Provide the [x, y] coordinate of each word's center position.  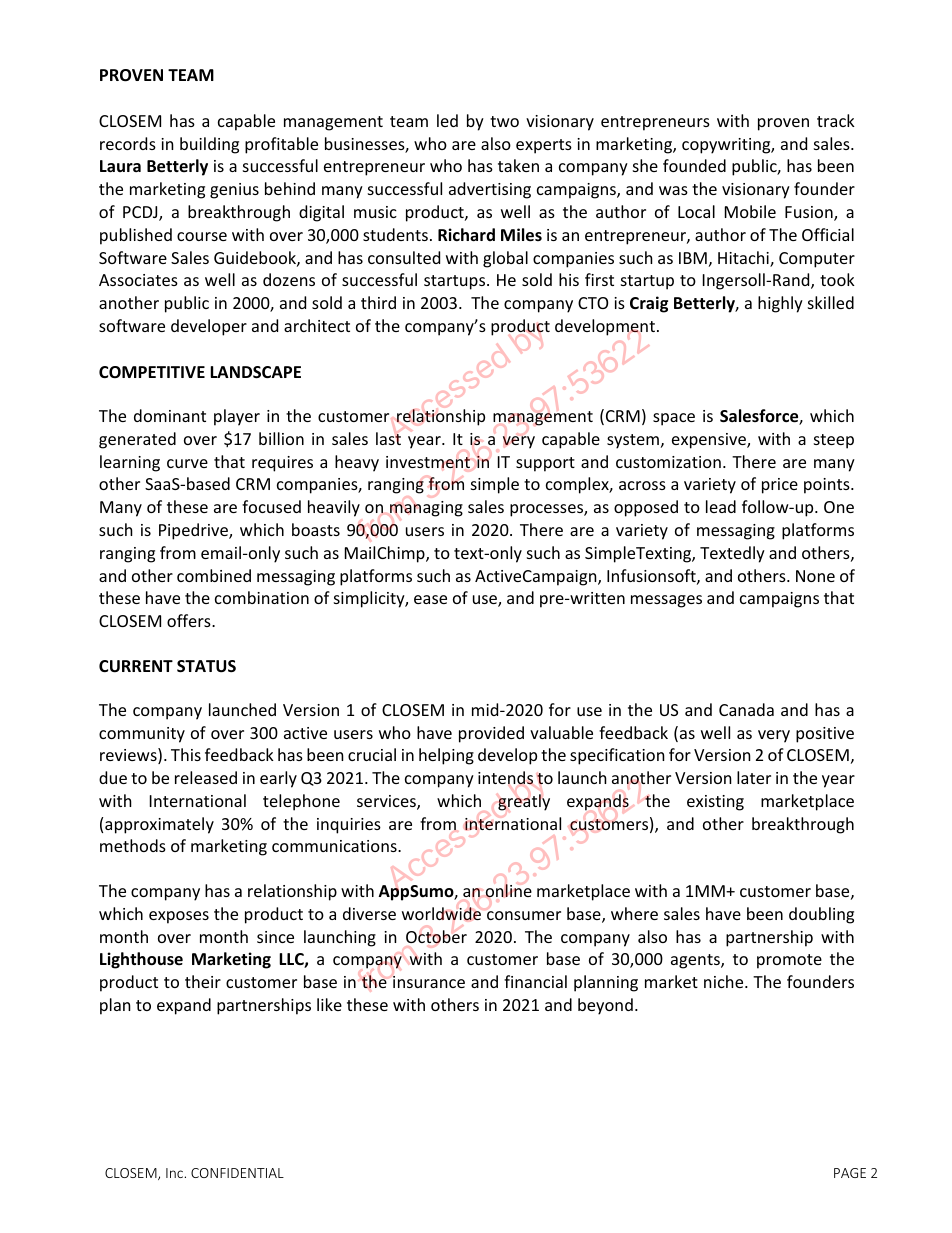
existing [715, 803]
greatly [524, 802]
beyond [605, 1006]
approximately [159, 825]
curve [187, 463]
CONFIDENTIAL [237, 1173]
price [780, 486]
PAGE [850, 1173]
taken [518, 165]
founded [694, 165]
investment [428, 462]
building [209, 145]
